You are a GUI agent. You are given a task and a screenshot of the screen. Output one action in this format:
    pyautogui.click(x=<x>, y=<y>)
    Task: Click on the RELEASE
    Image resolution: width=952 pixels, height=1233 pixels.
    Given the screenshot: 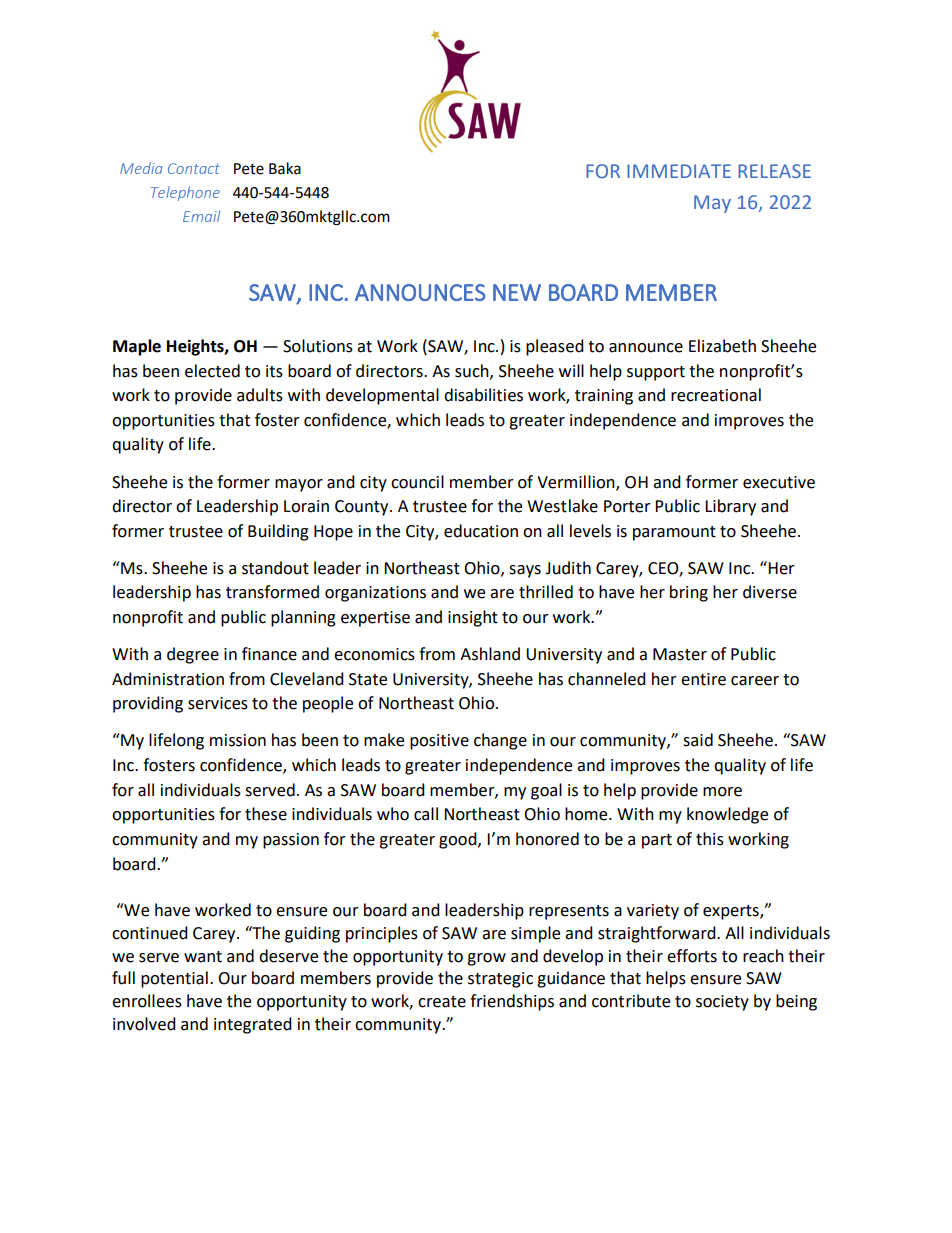 What is the action you would take?
    pyautogui.click(x=774, y=171)
